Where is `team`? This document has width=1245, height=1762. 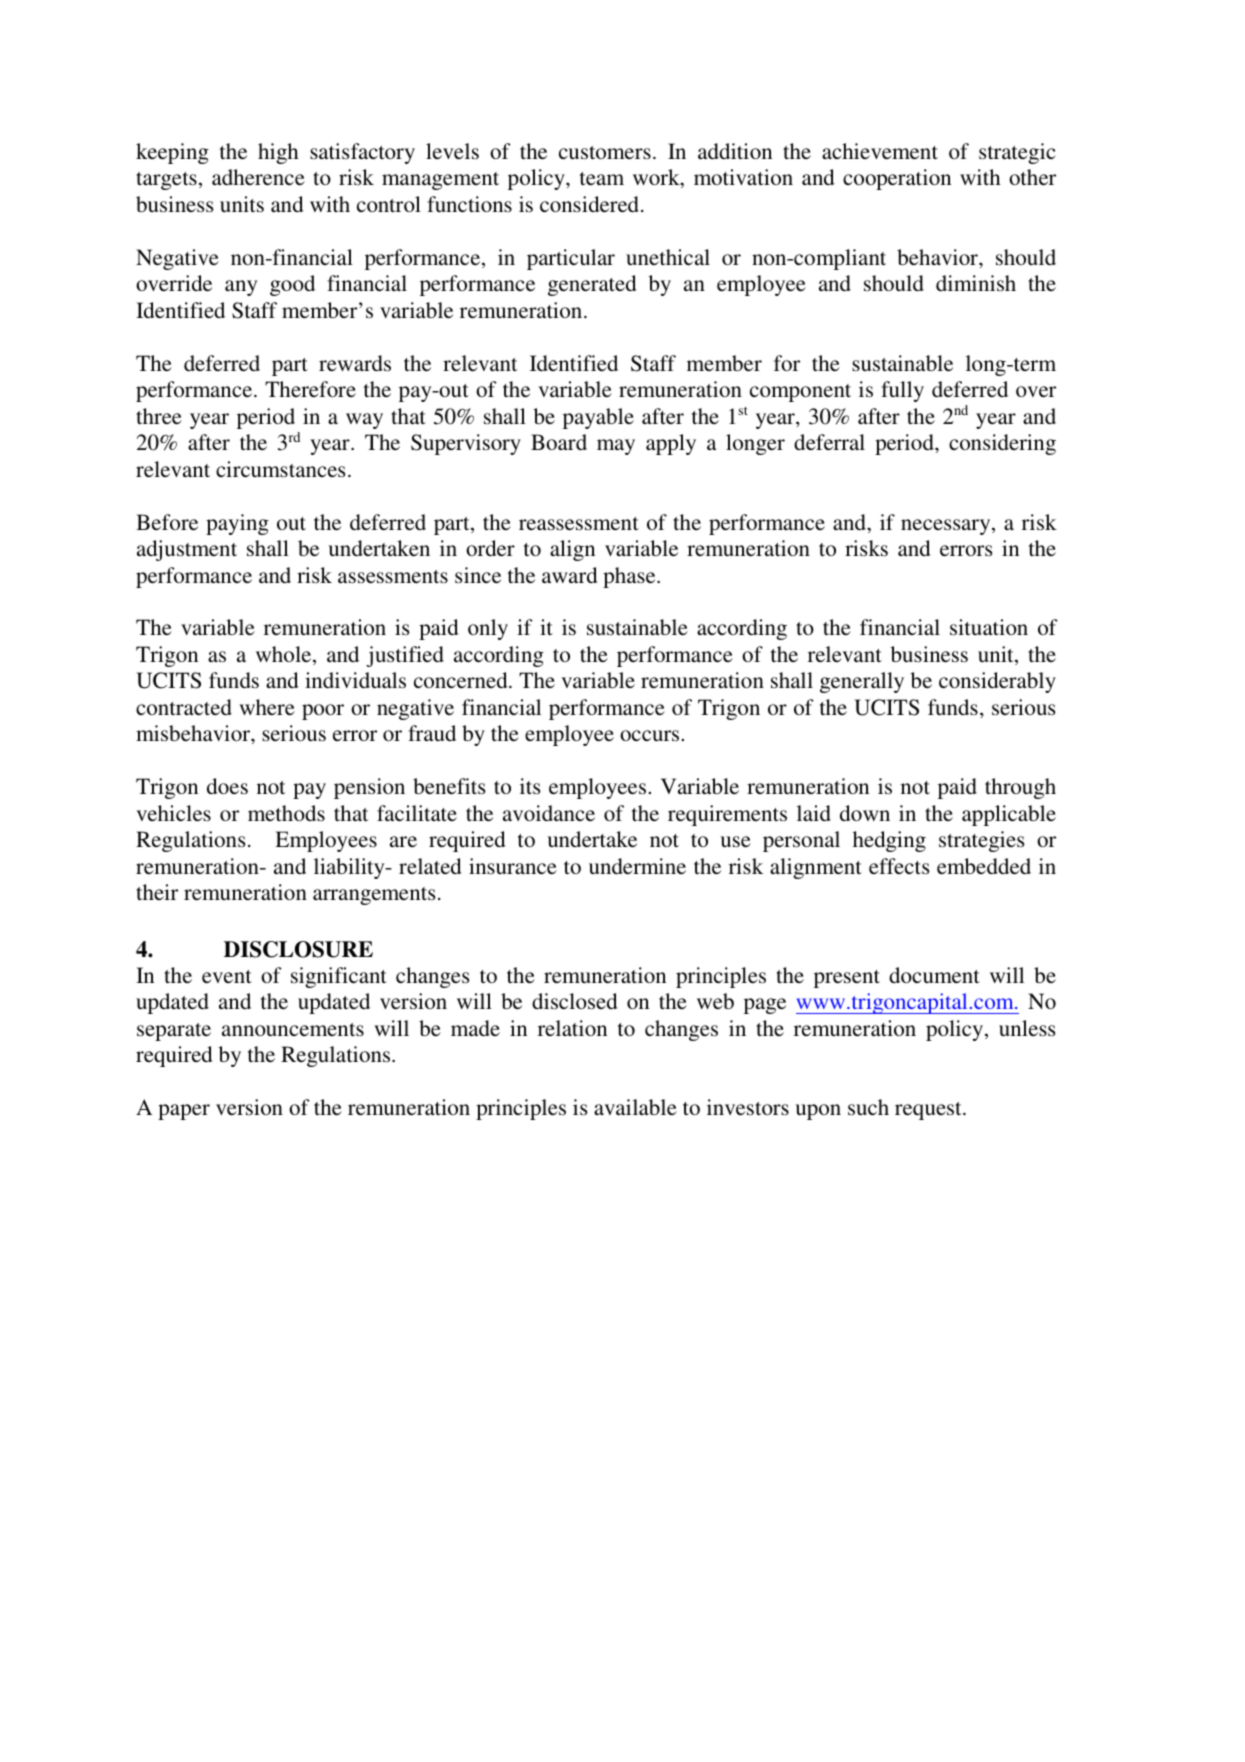
team is located at coordinates (602, 178).
